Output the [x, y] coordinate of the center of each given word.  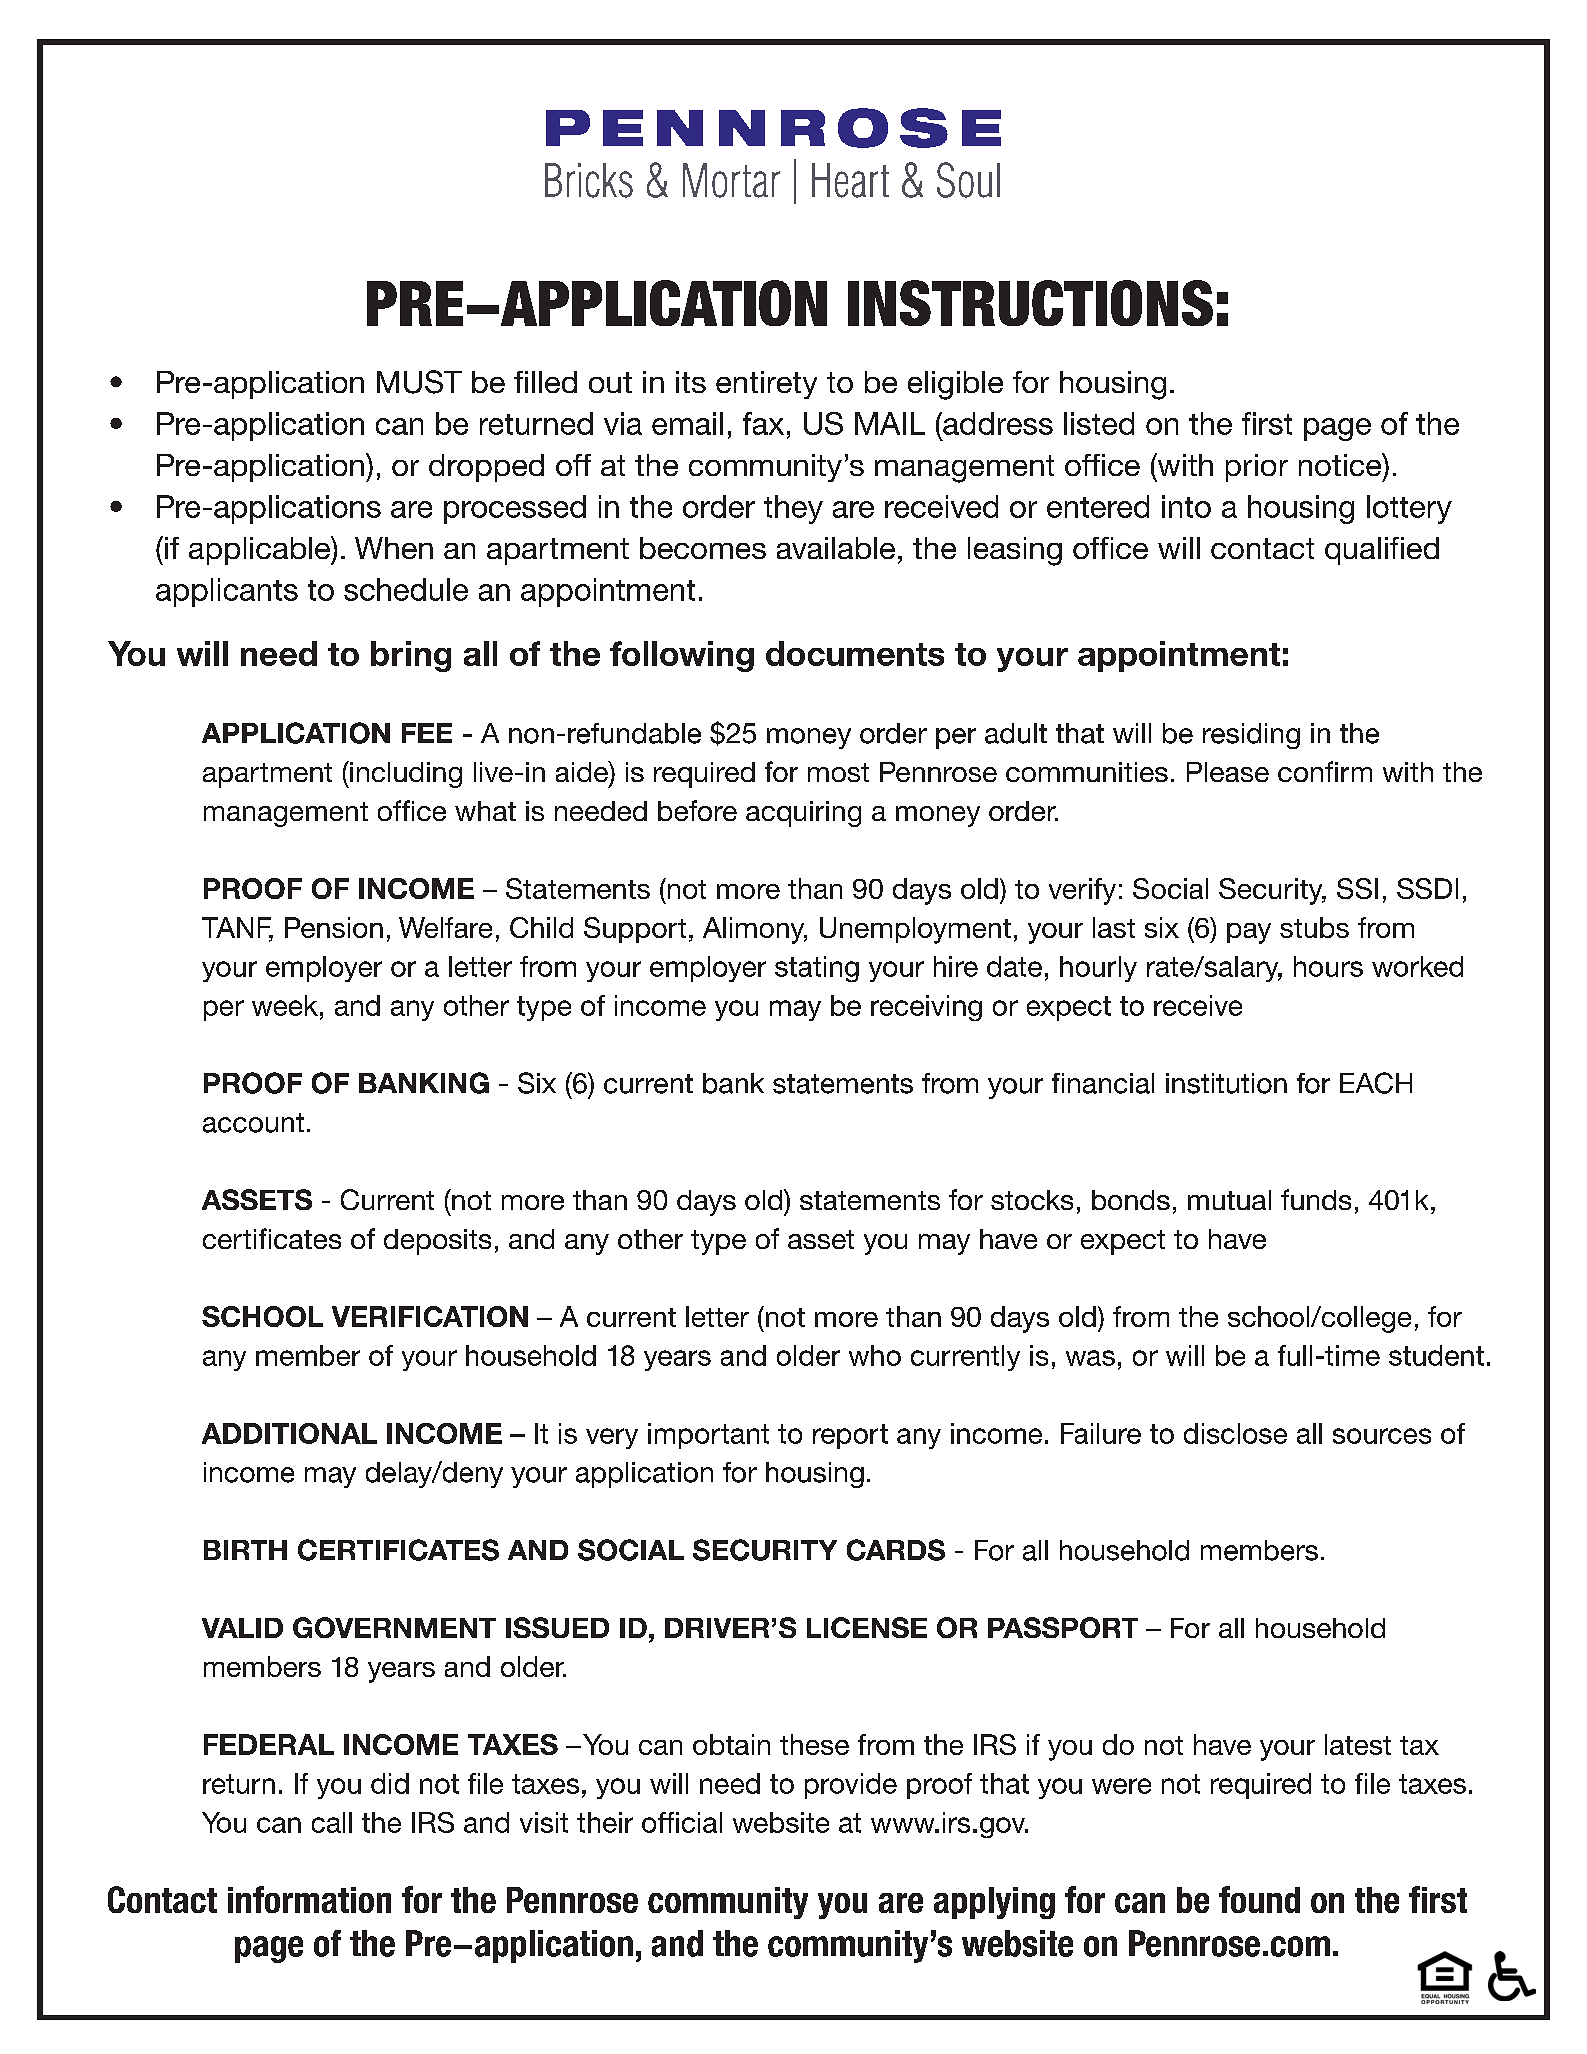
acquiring [803, 814]
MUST [419, 382]
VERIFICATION [430, 1316]
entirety [766, 385]
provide [851, 1786]
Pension [334, 927]
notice [1341, 464]
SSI [1357, 888]
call [332, 1822]
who [875, 1355]
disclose [1235, 1433]
